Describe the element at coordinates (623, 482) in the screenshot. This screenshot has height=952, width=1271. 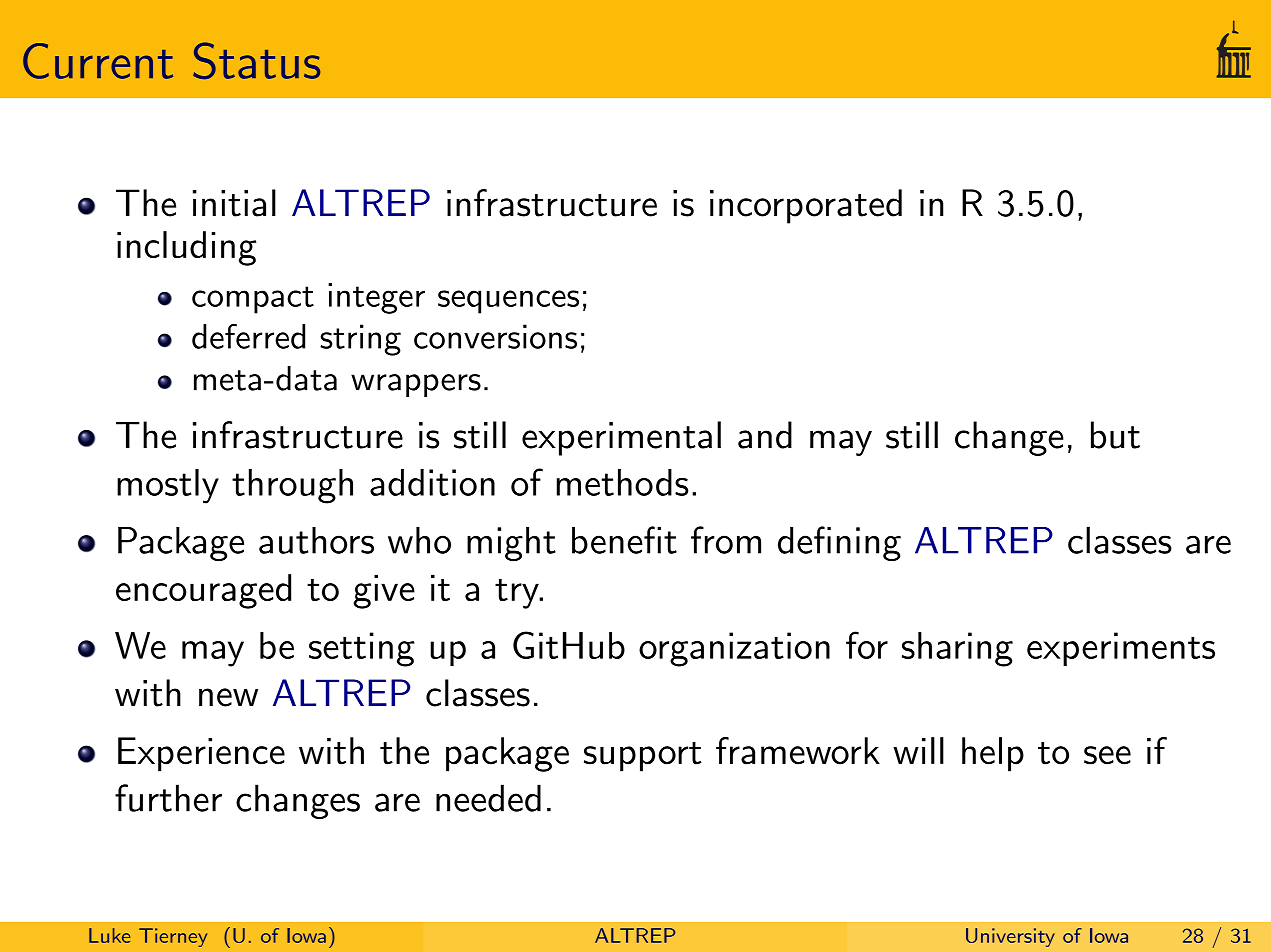
I see `methods` at that location.
